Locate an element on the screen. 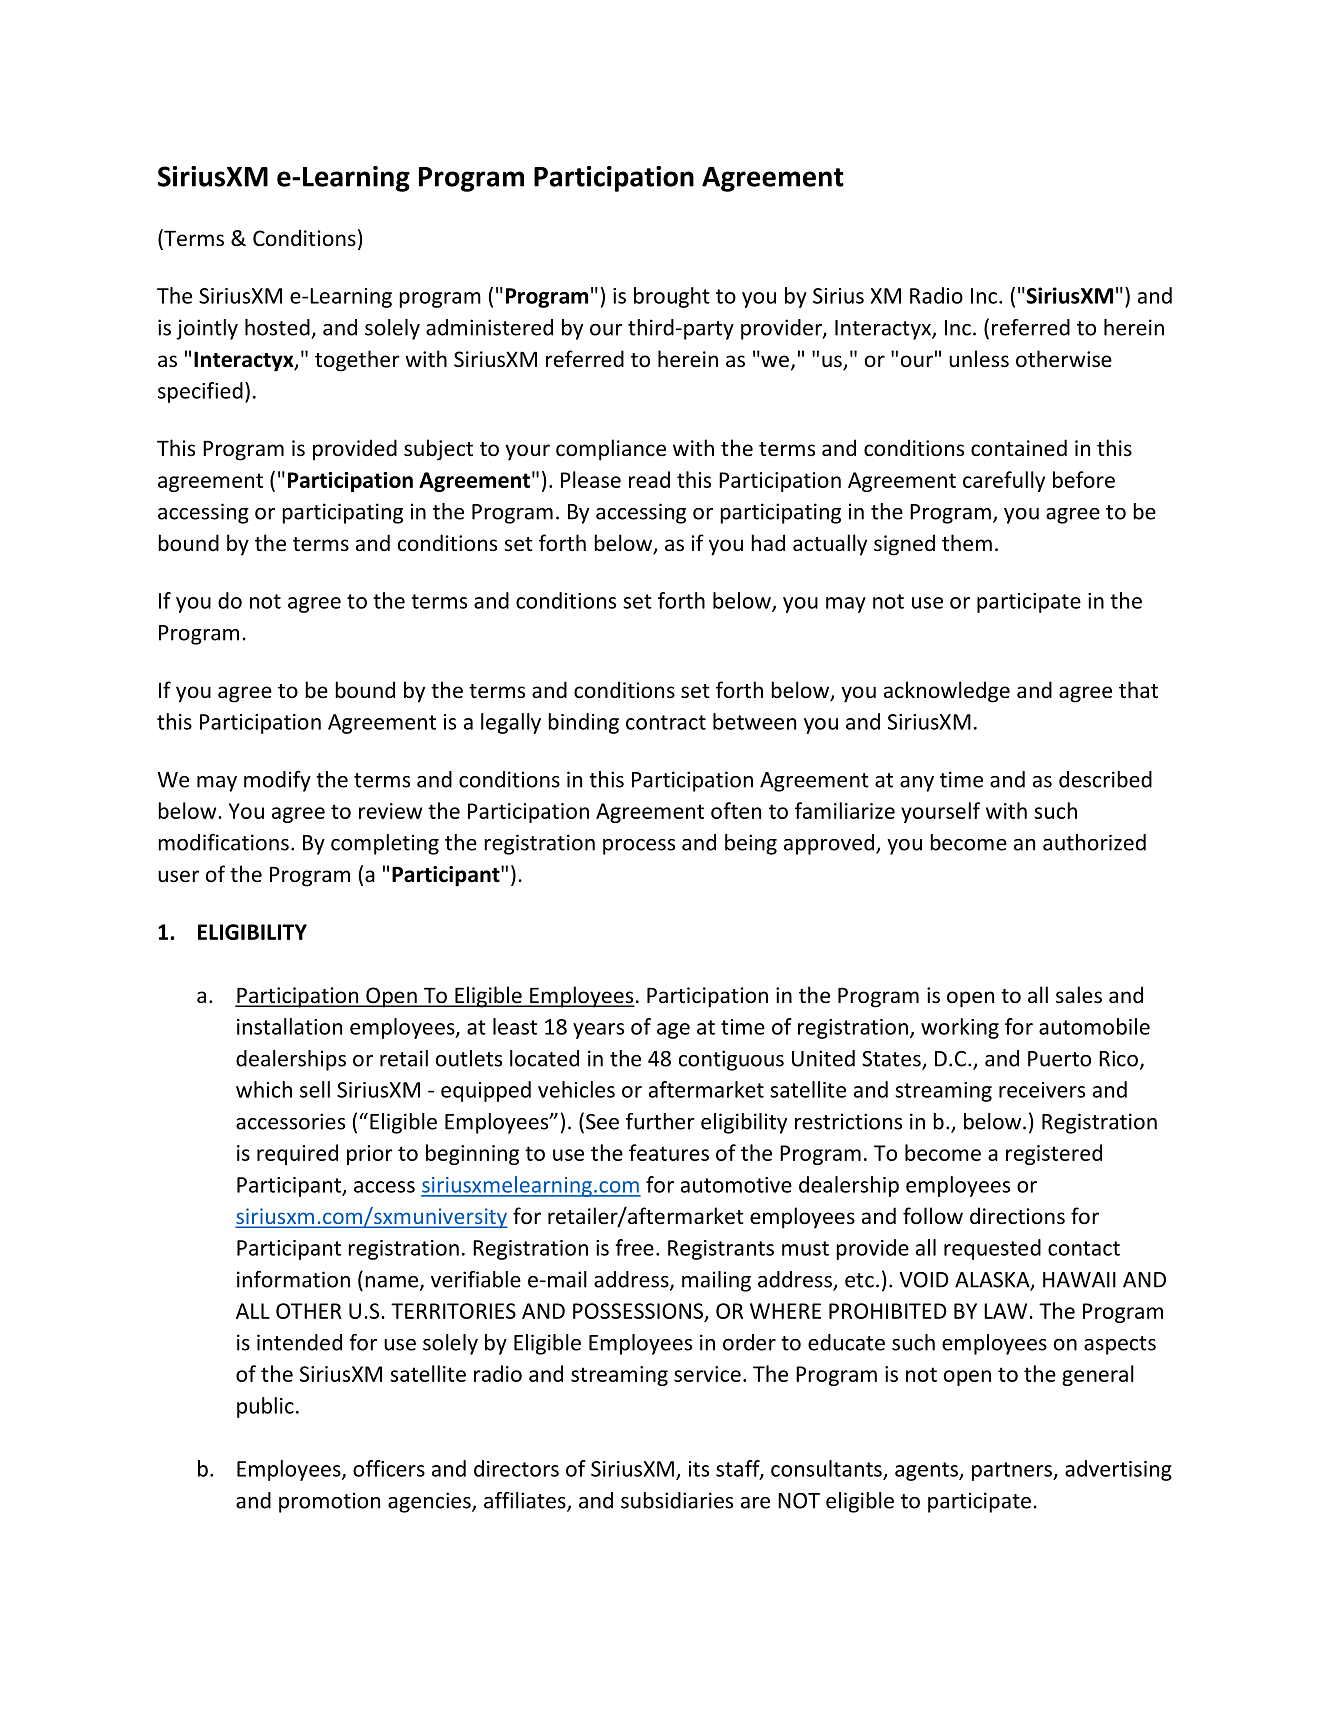  modify is located at coordinates (277, 781).
